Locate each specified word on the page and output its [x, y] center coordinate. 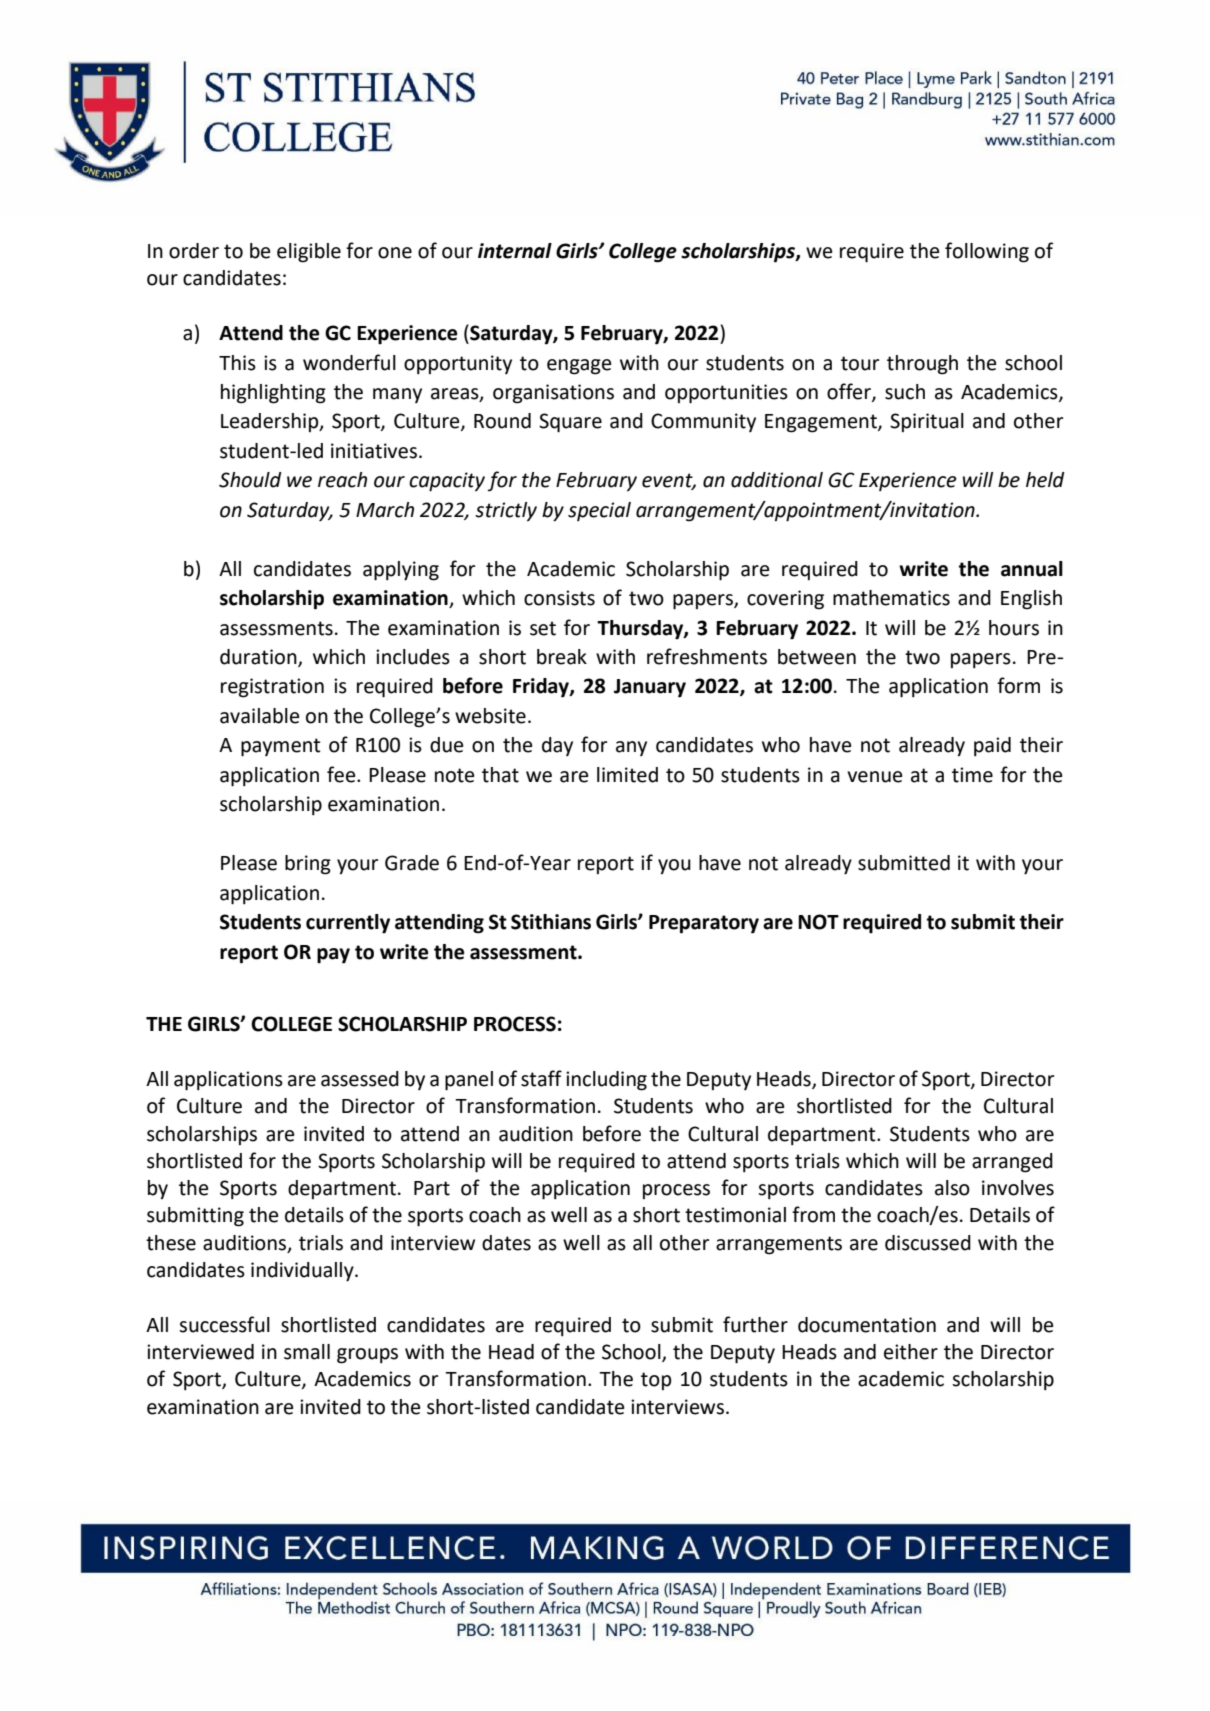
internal [515, 251]
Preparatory [704, 924]
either [911, 1352]
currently [348, 924]
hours [1014, 628]
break [562, 657]
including [606, 1081]
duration [259, 658]
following [987, 252]
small [307, 1352]
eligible [309, 253]
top [656, 1381]
